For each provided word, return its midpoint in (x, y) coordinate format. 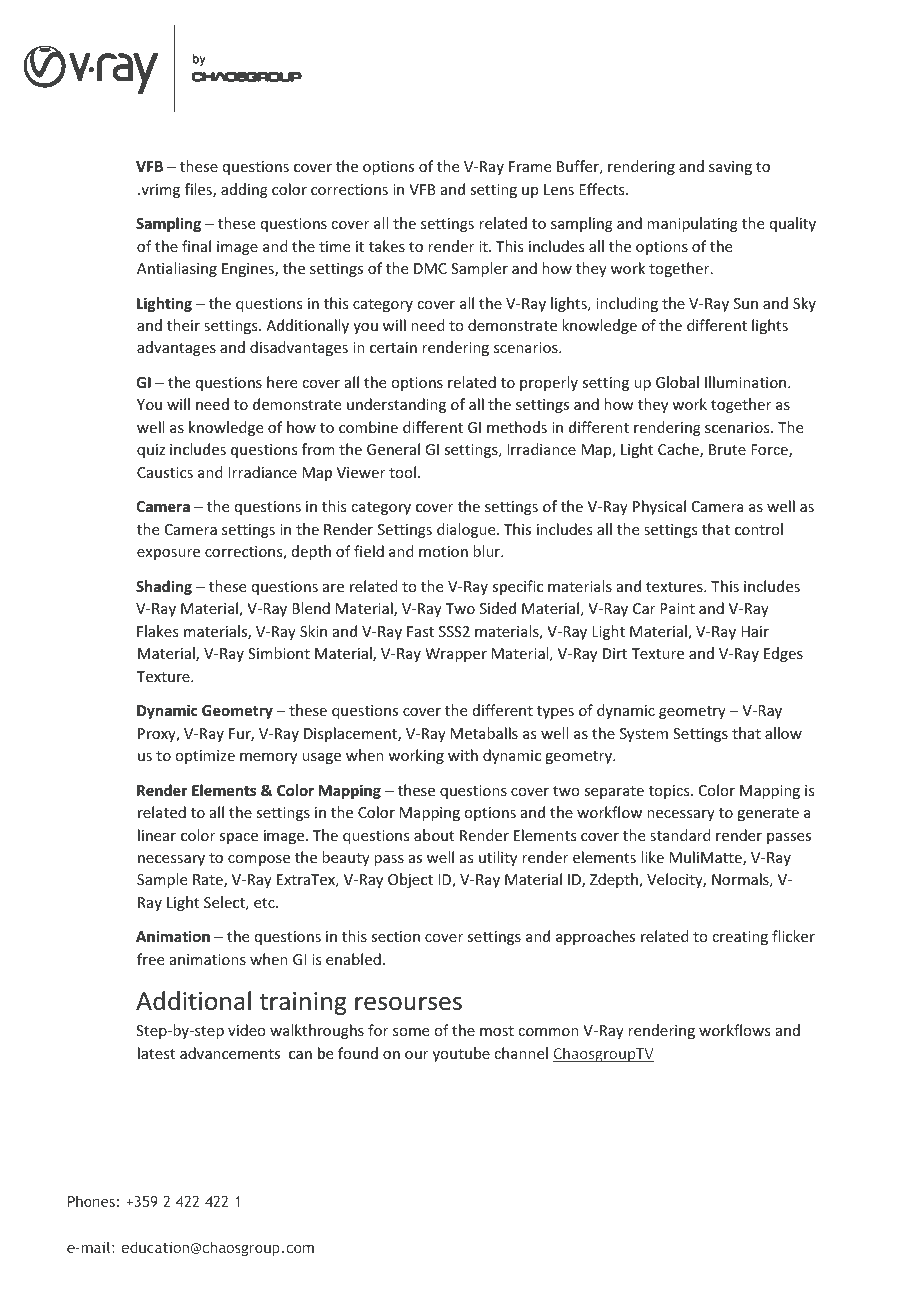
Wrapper (456, 655)
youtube (461, 1054)
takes (387, 246)
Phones (91, 1201)
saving (730, 168)
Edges (783, 654)
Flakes (157, 631)
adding (244, 190)
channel (521, 1053)
